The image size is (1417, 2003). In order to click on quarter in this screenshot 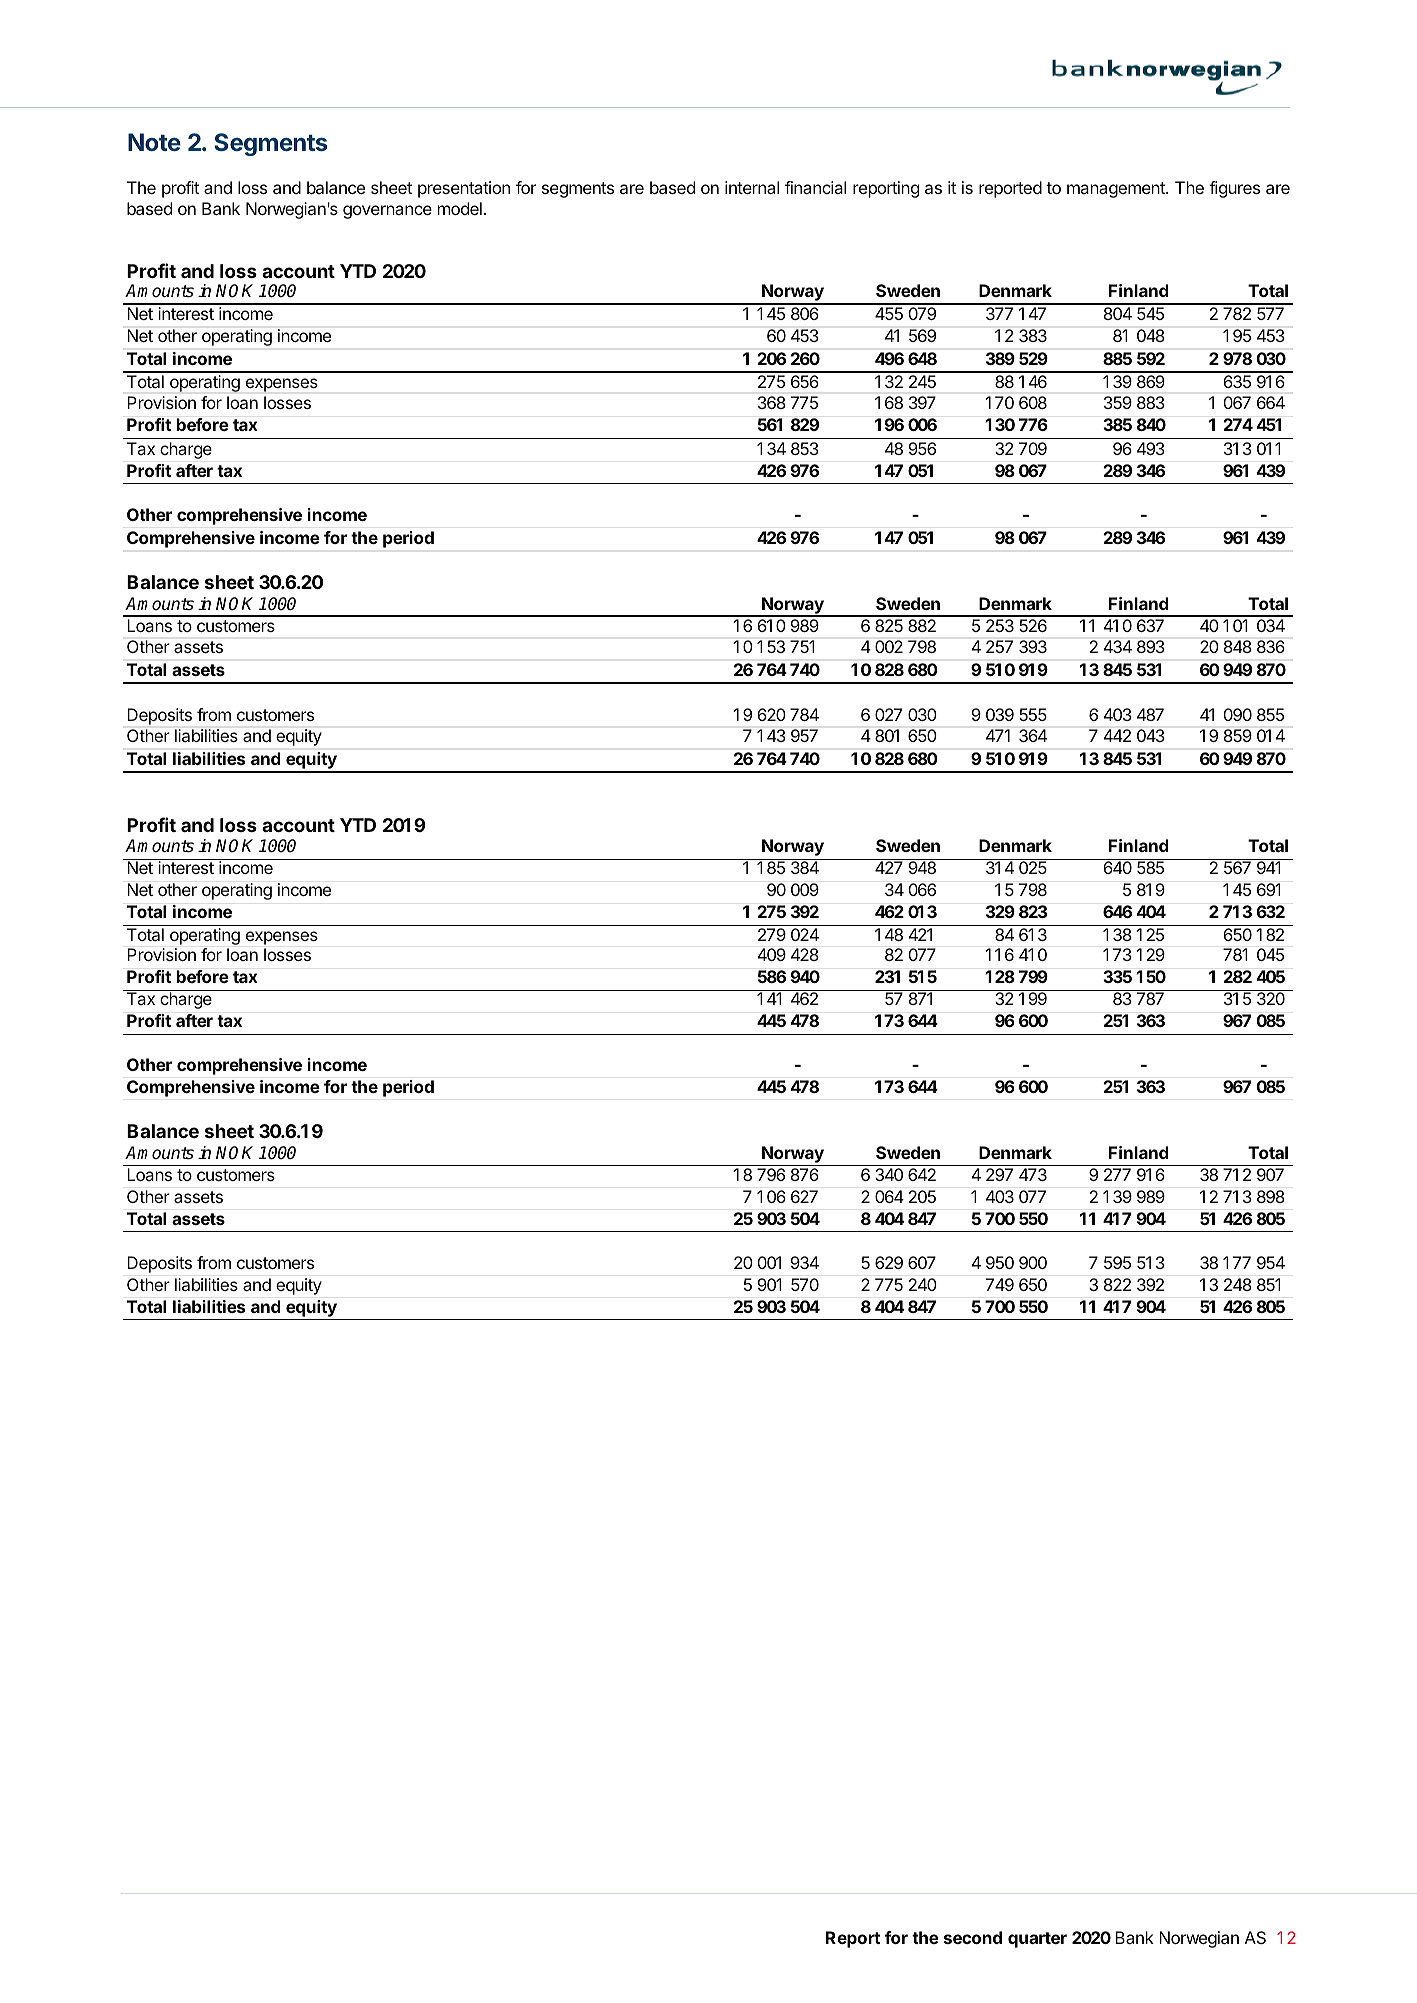, I will do `click(1037, 1940)`.
